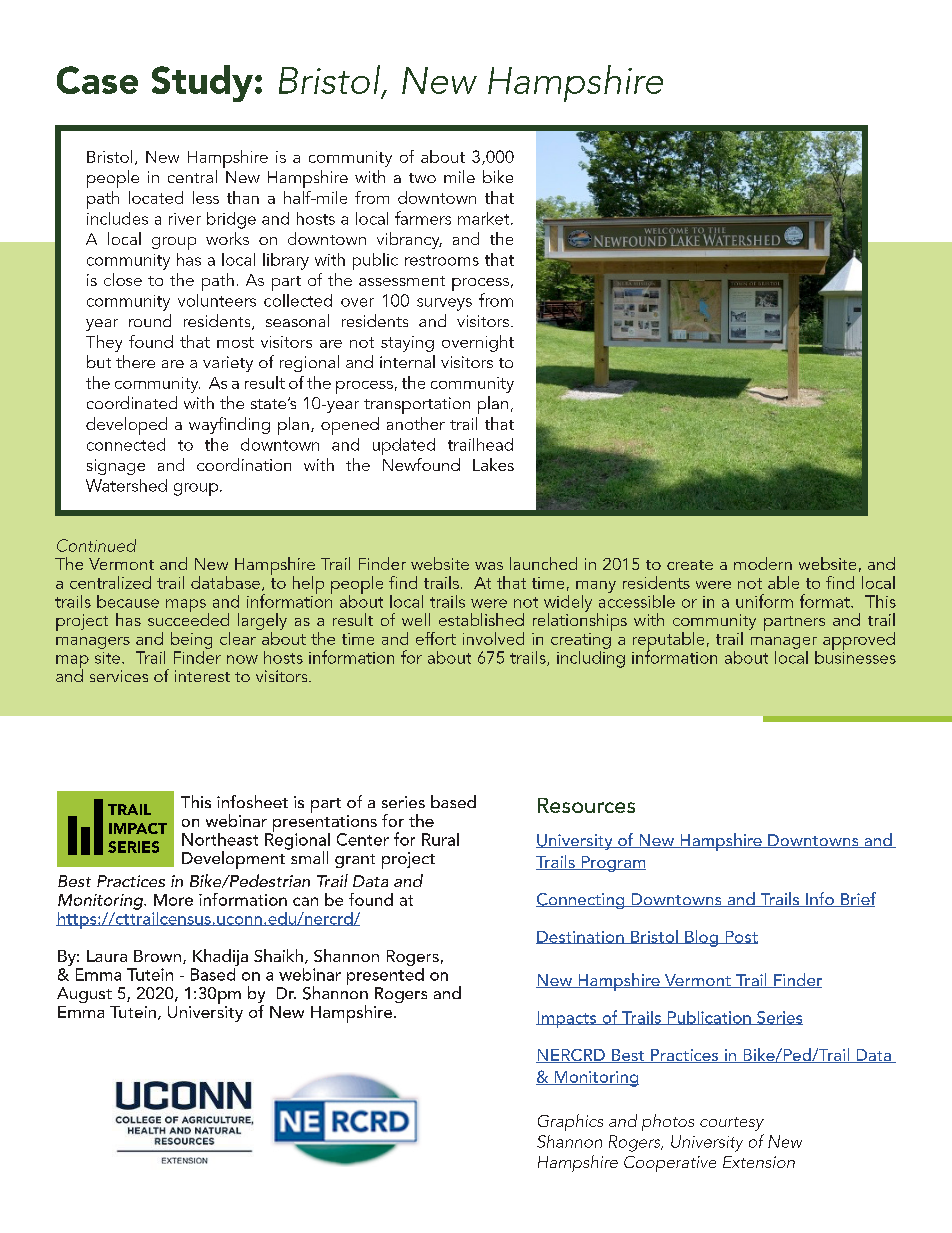 This image has height=1233, width=952. I want to click on Brief, so click(857, 899).
